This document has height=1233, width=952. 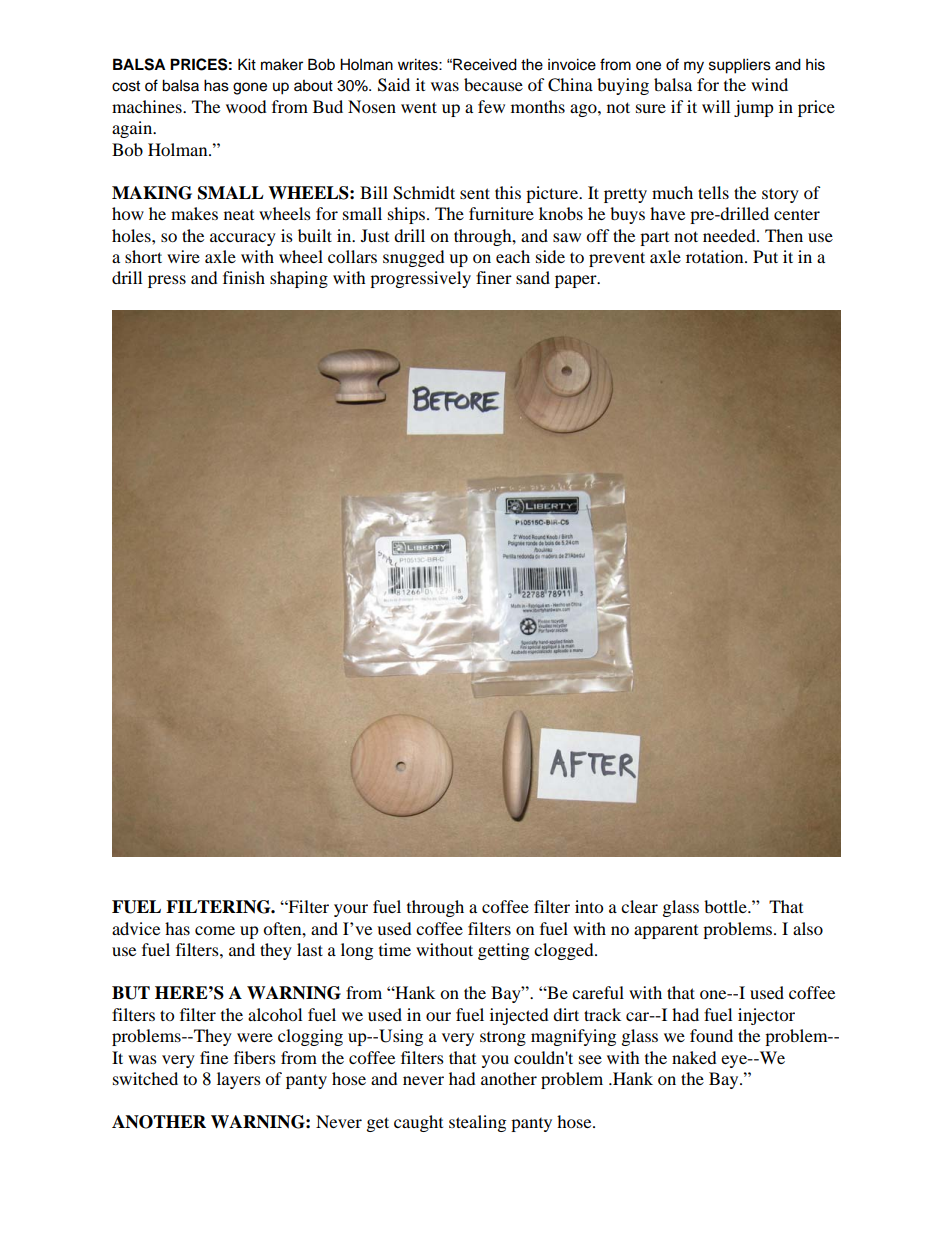 I want to click on will, so click(x=716, y=106).
